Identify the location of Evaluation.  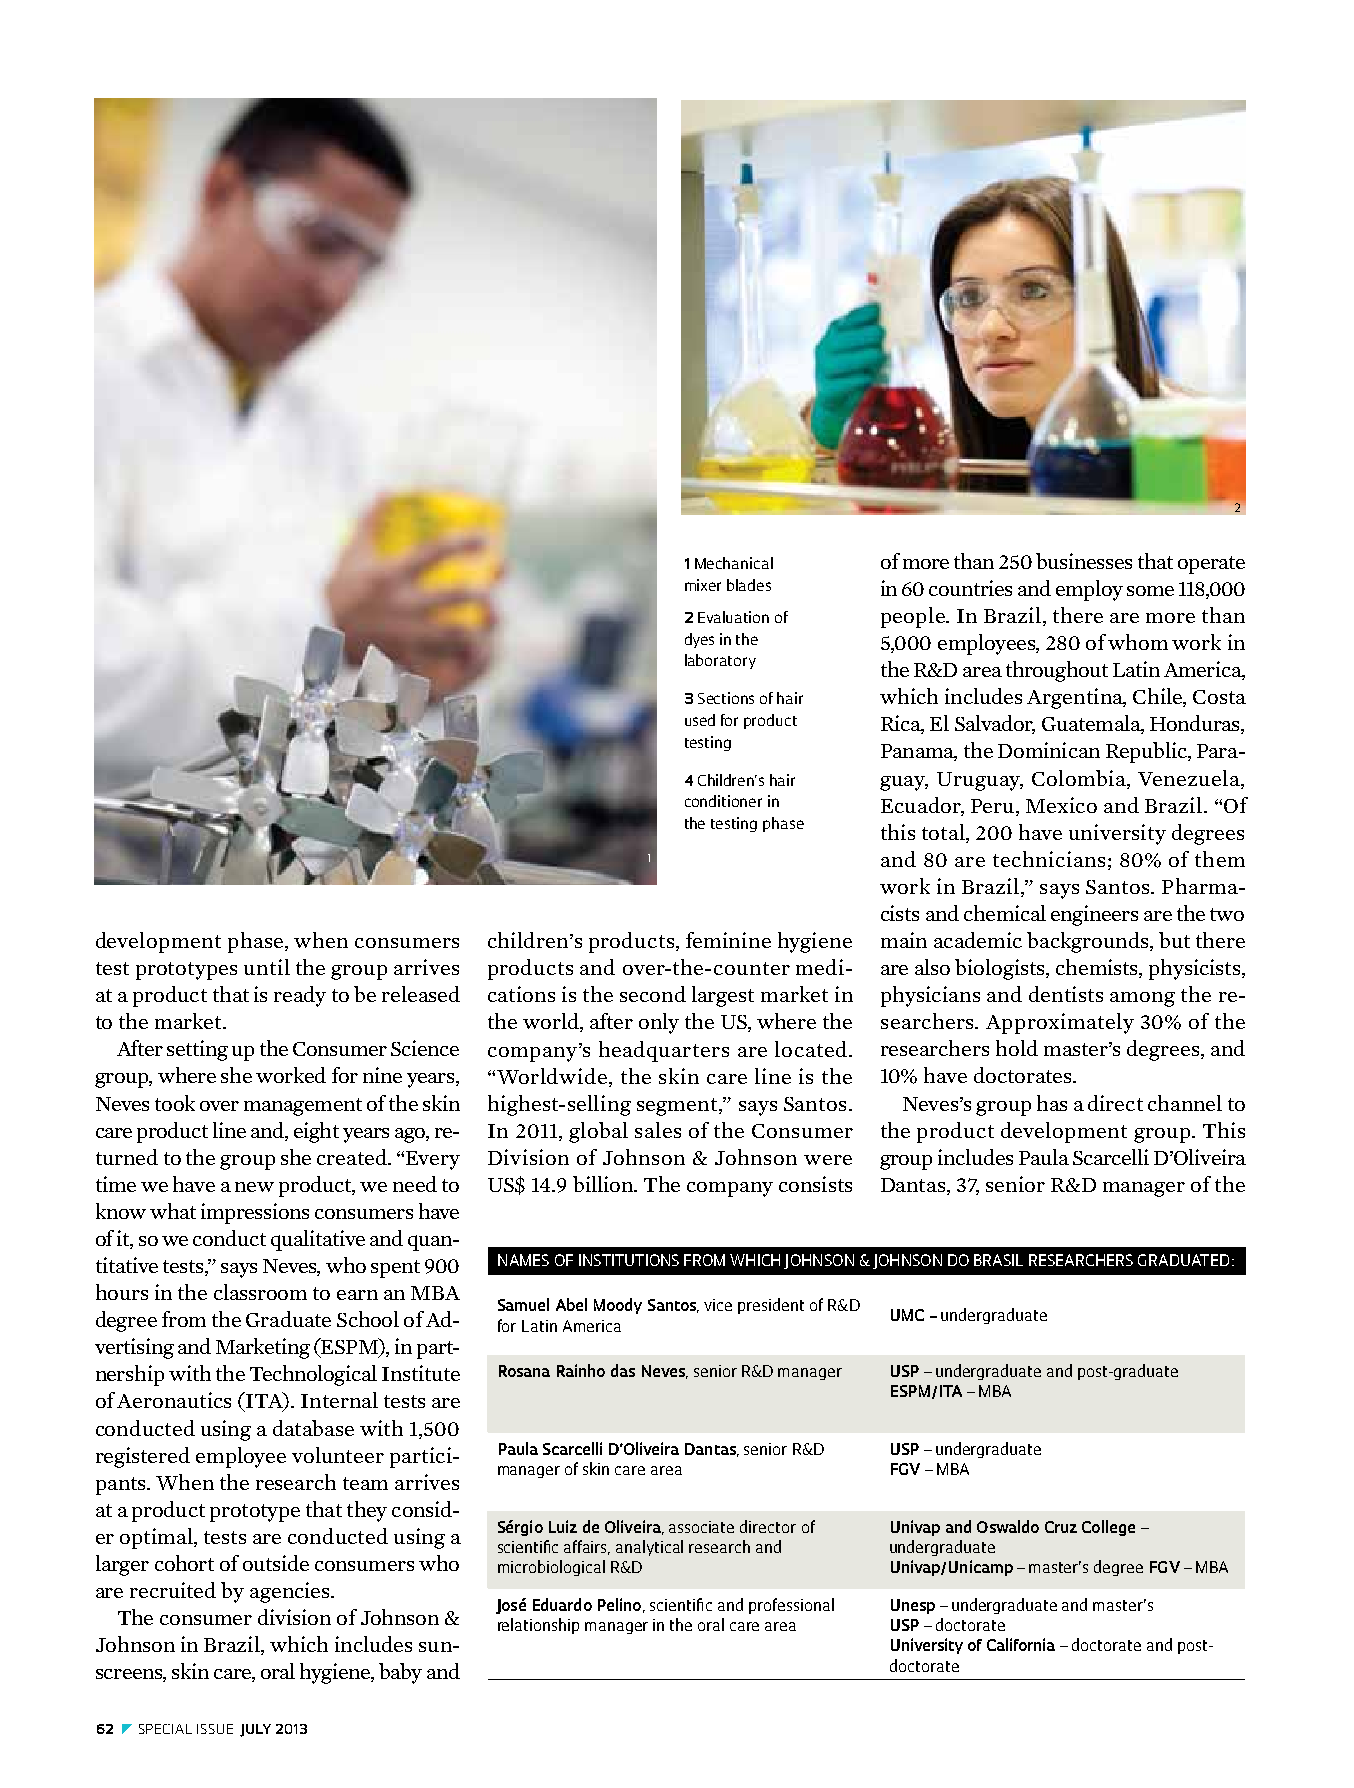
(733, 617).
